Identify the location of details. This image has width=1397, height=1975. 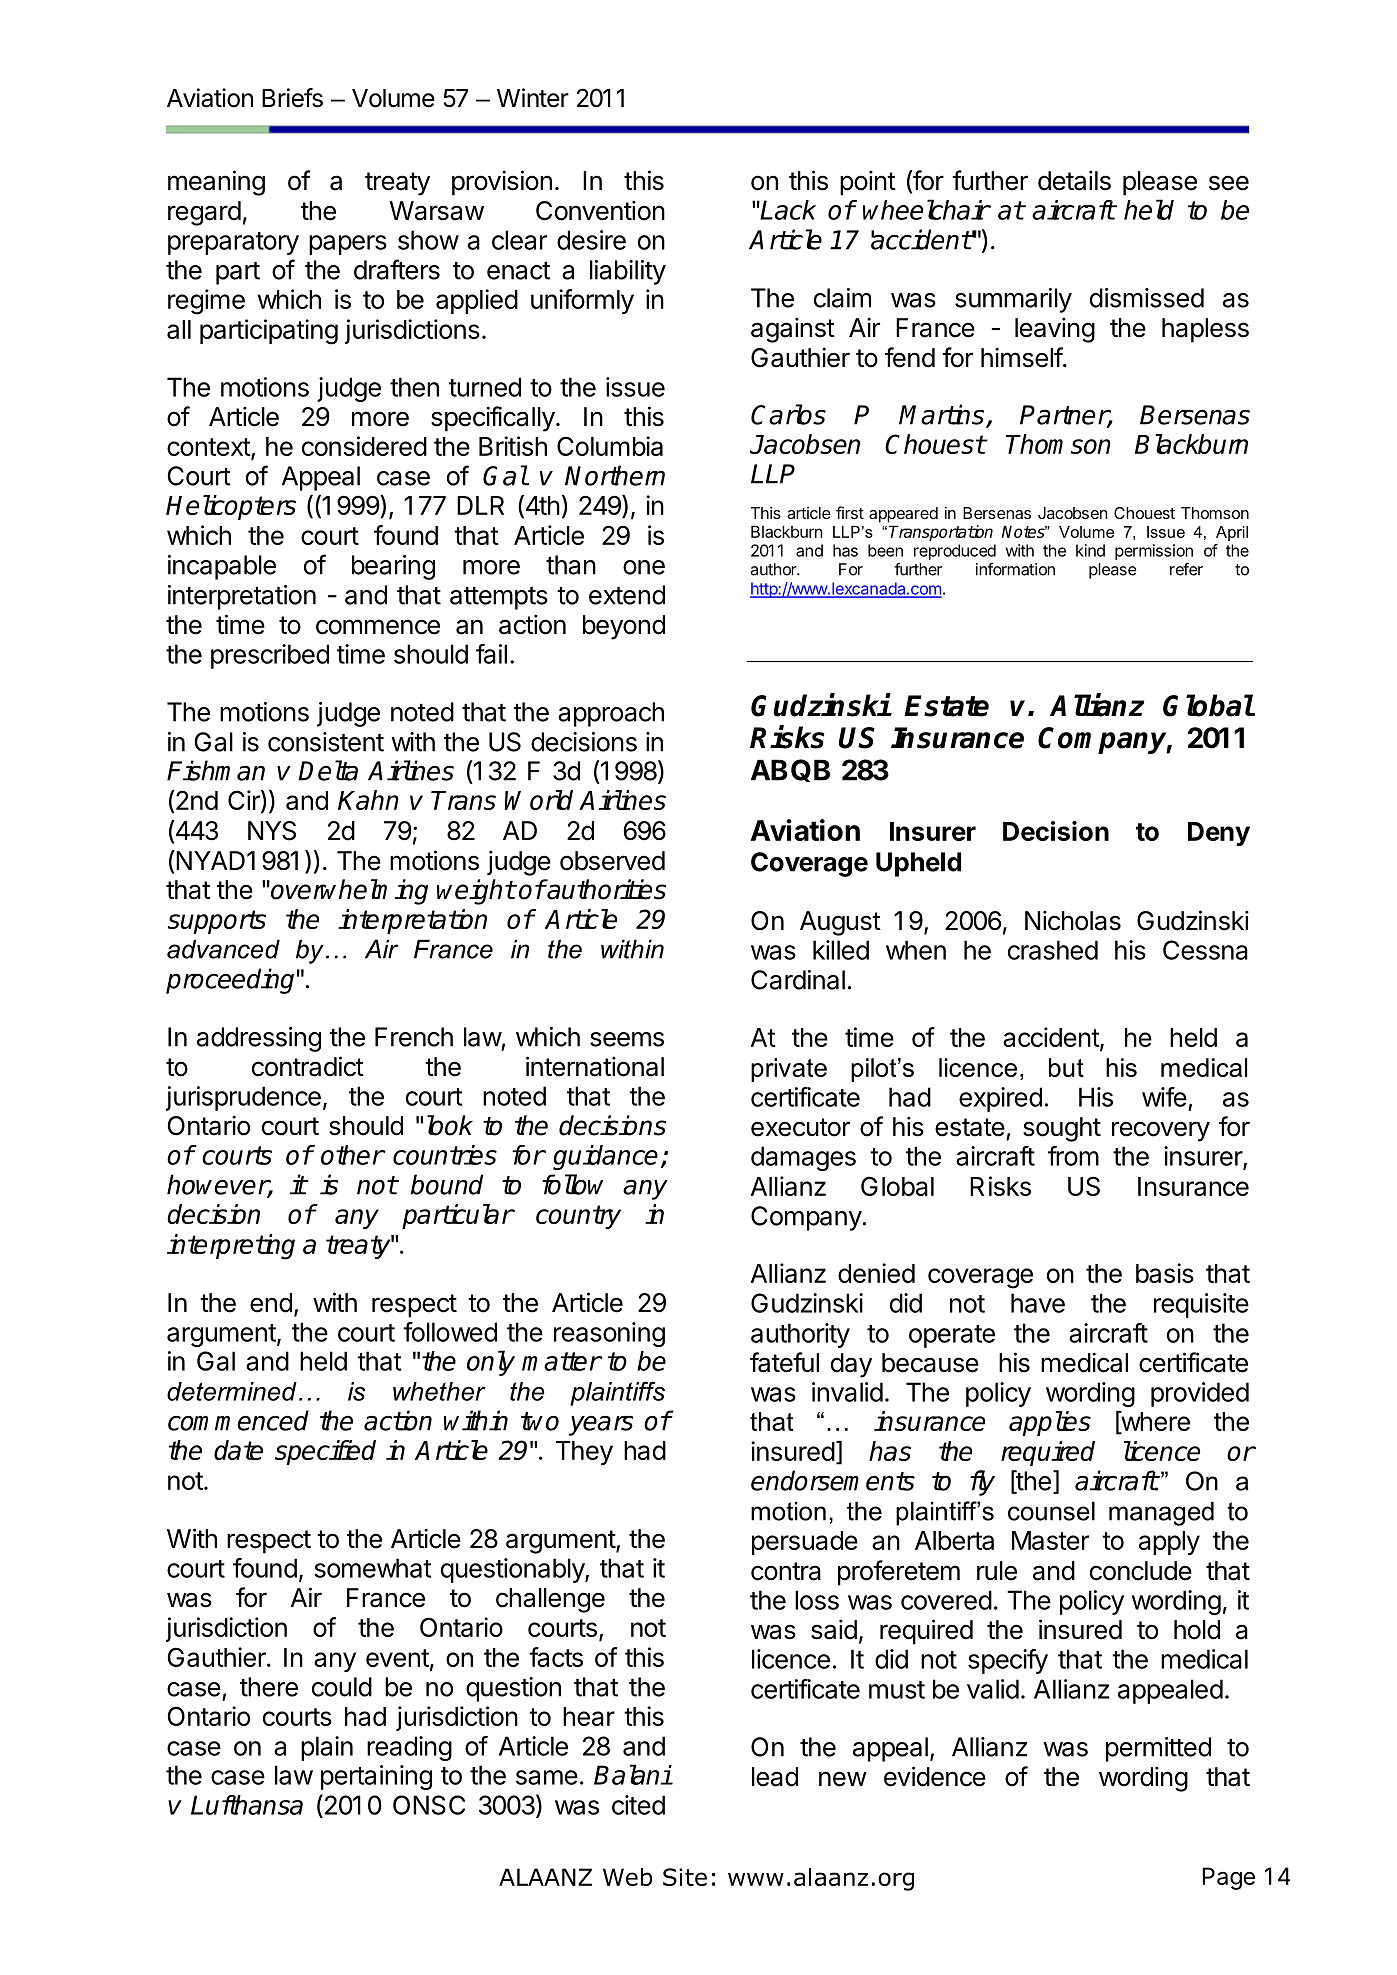
(1074, 180).
